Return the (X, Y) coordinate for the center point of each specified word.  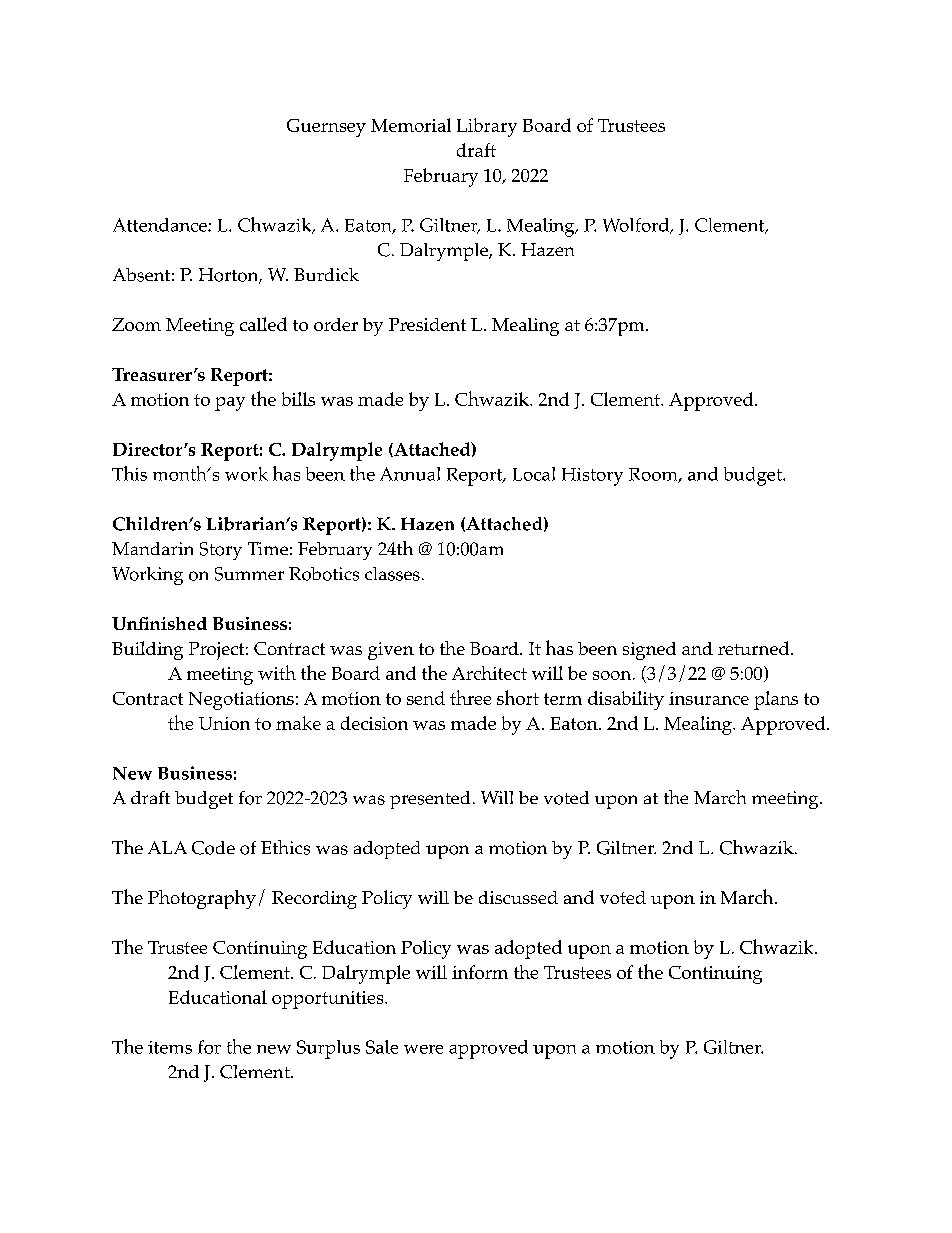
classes (392, 574)
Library (487, 127)
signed (649, 651)
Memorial (411, 125)
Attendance (161, 225)
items (170, 1047)
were (423, 1049)
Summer (249, 574)
